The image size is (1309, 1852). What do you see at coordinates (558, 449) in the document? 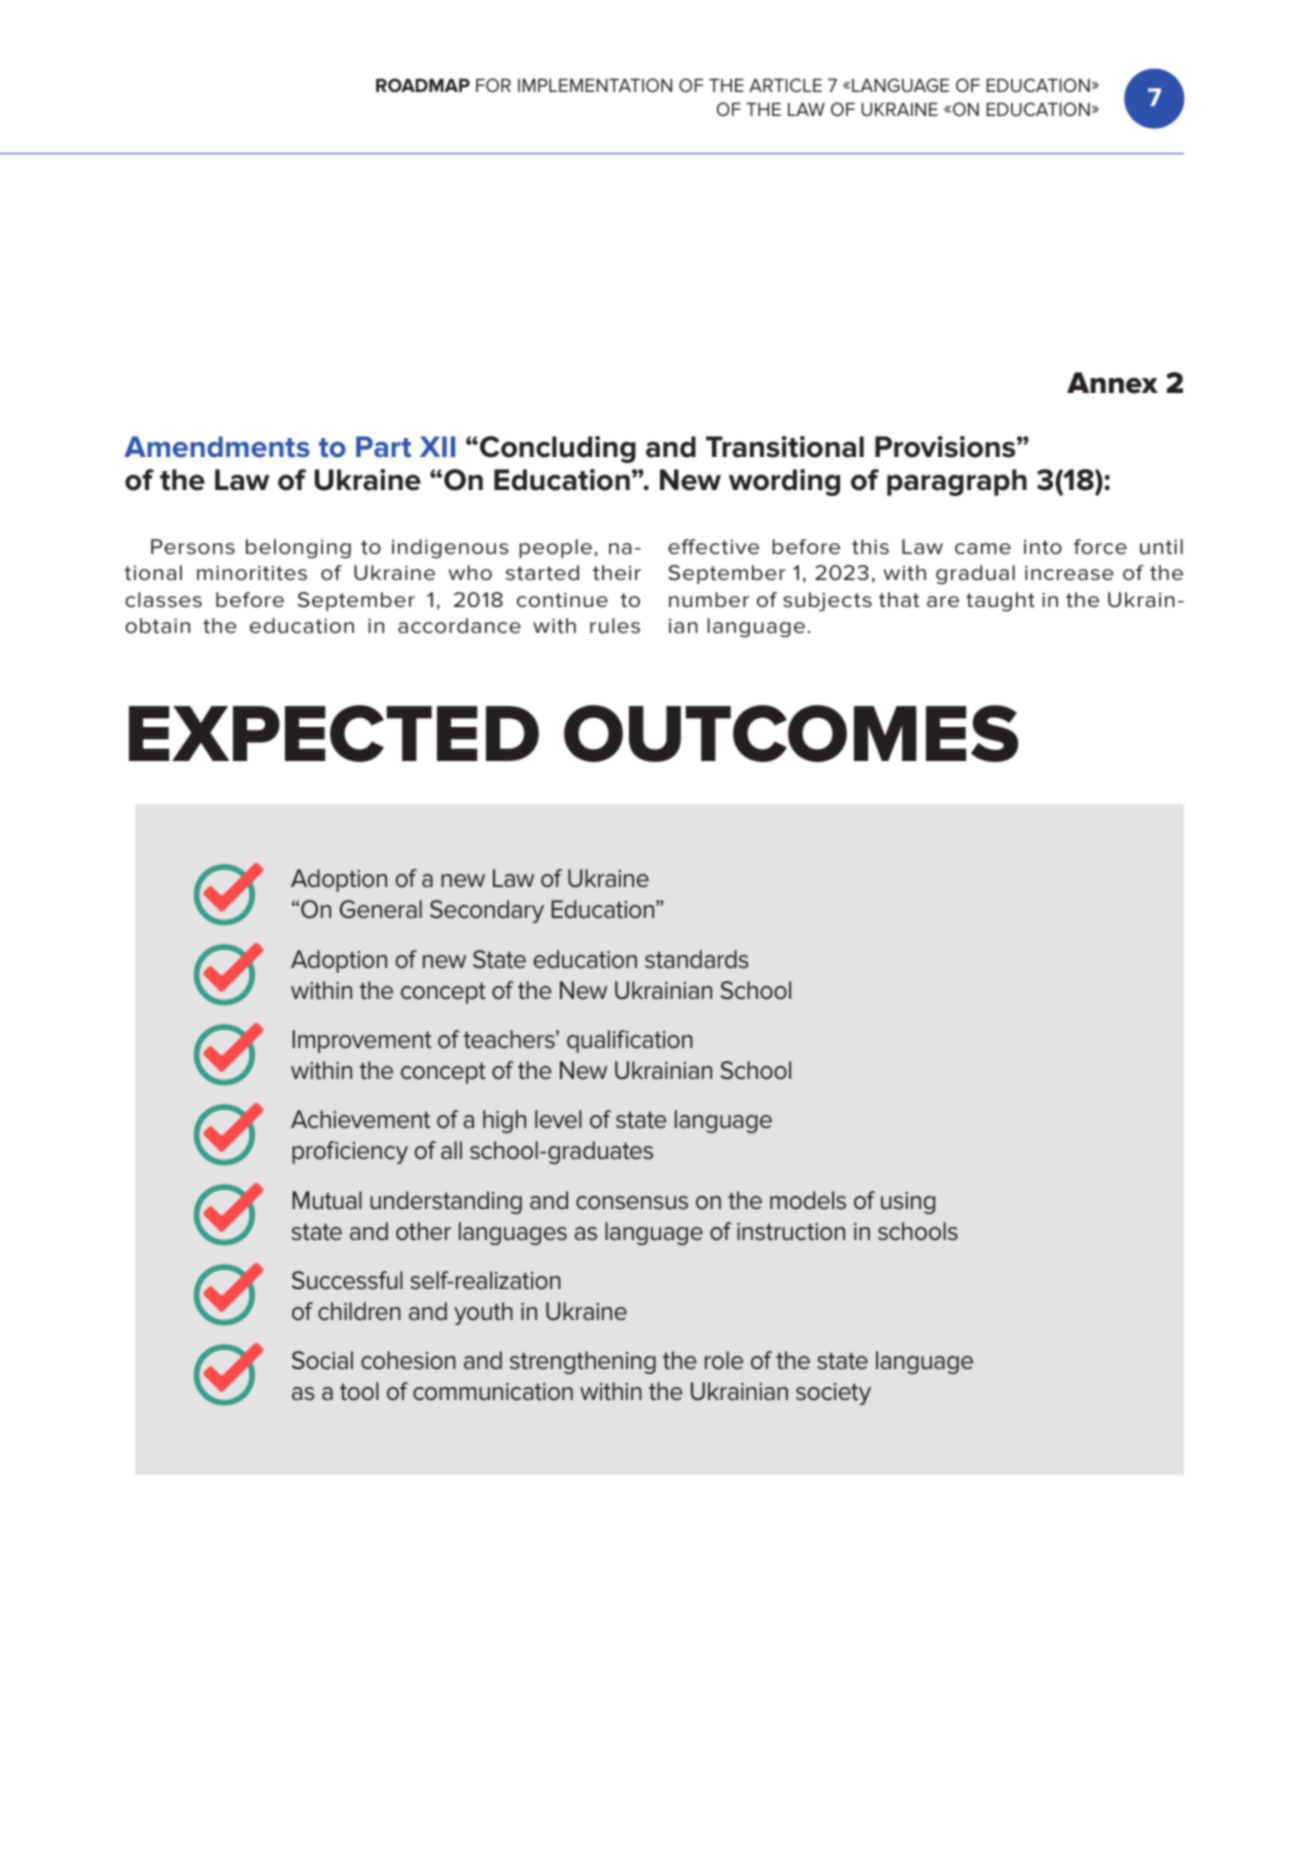
I see `Concluding` at bounding box center [558, 449].
